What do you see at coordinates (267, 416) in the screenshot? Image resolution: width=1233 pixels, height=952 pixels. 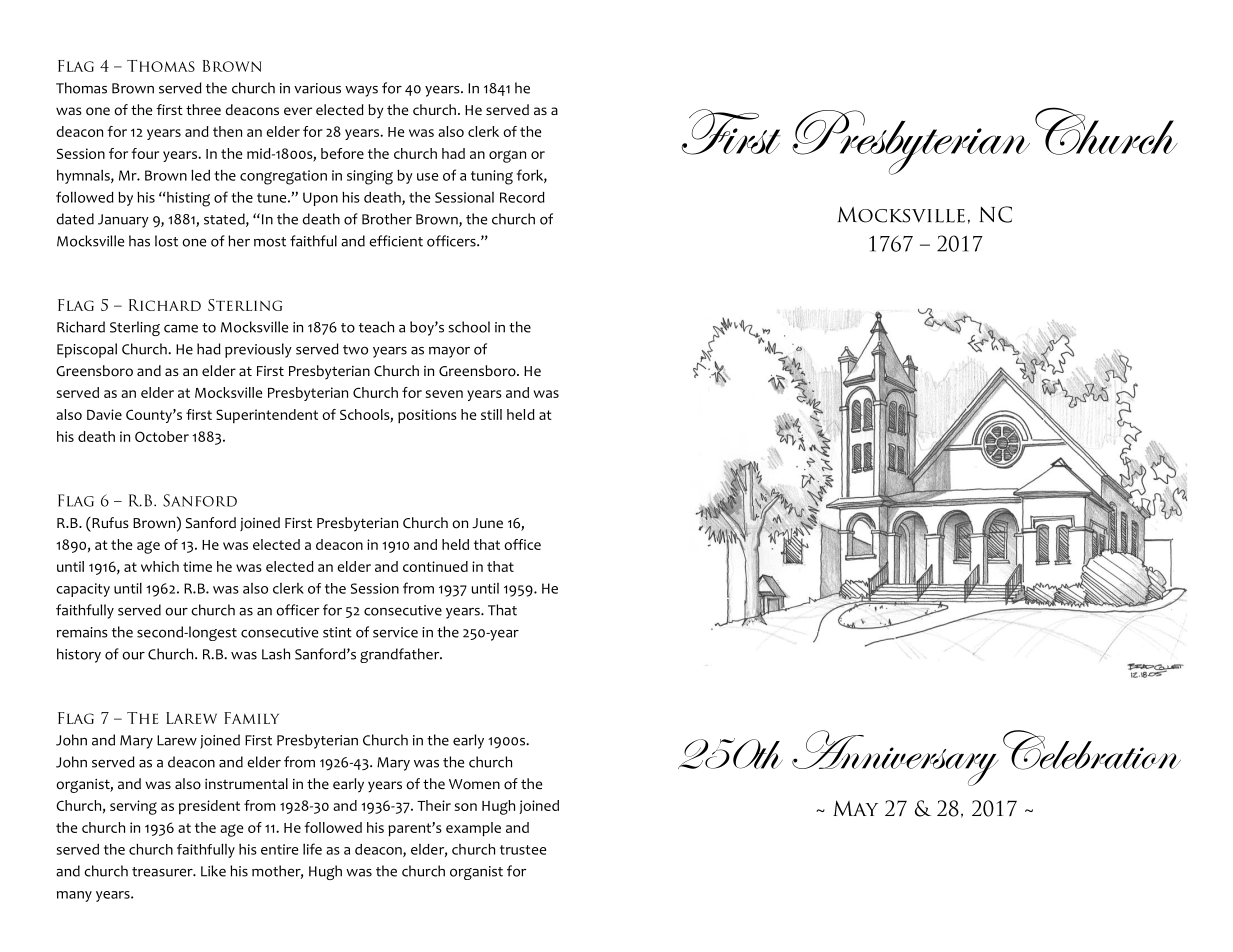 I see `Superintendent` at bounding box center [267, 416].
